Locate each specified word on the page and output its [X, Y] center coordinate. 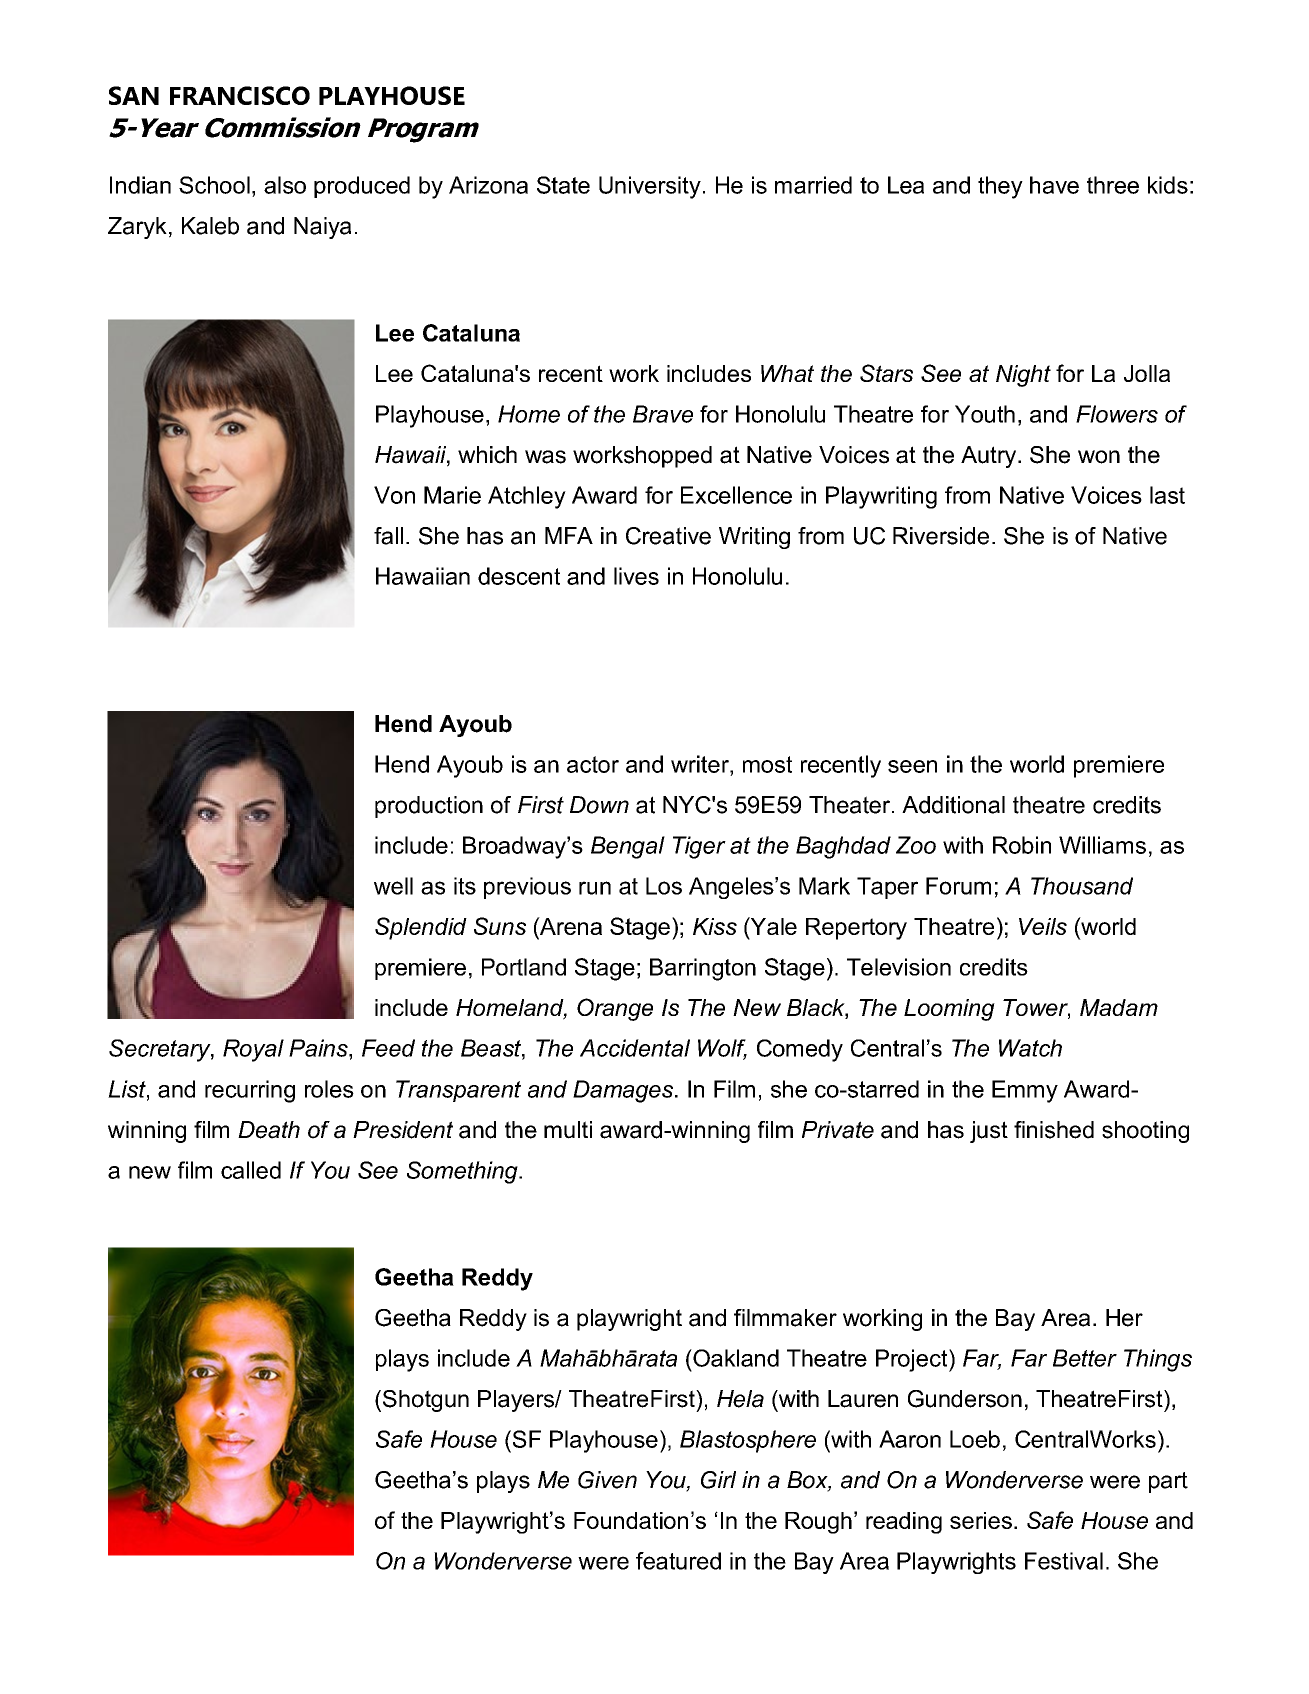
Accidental [635, 1048]
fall [388, 536]
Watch [1030, 1048]
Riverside [941, 536]
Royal [253, 1050]
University [650, 187]
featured [678, 1561]
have [1054, 185]
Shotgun [426, 1401]
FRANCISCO [240, 95]
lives [636, 576]
